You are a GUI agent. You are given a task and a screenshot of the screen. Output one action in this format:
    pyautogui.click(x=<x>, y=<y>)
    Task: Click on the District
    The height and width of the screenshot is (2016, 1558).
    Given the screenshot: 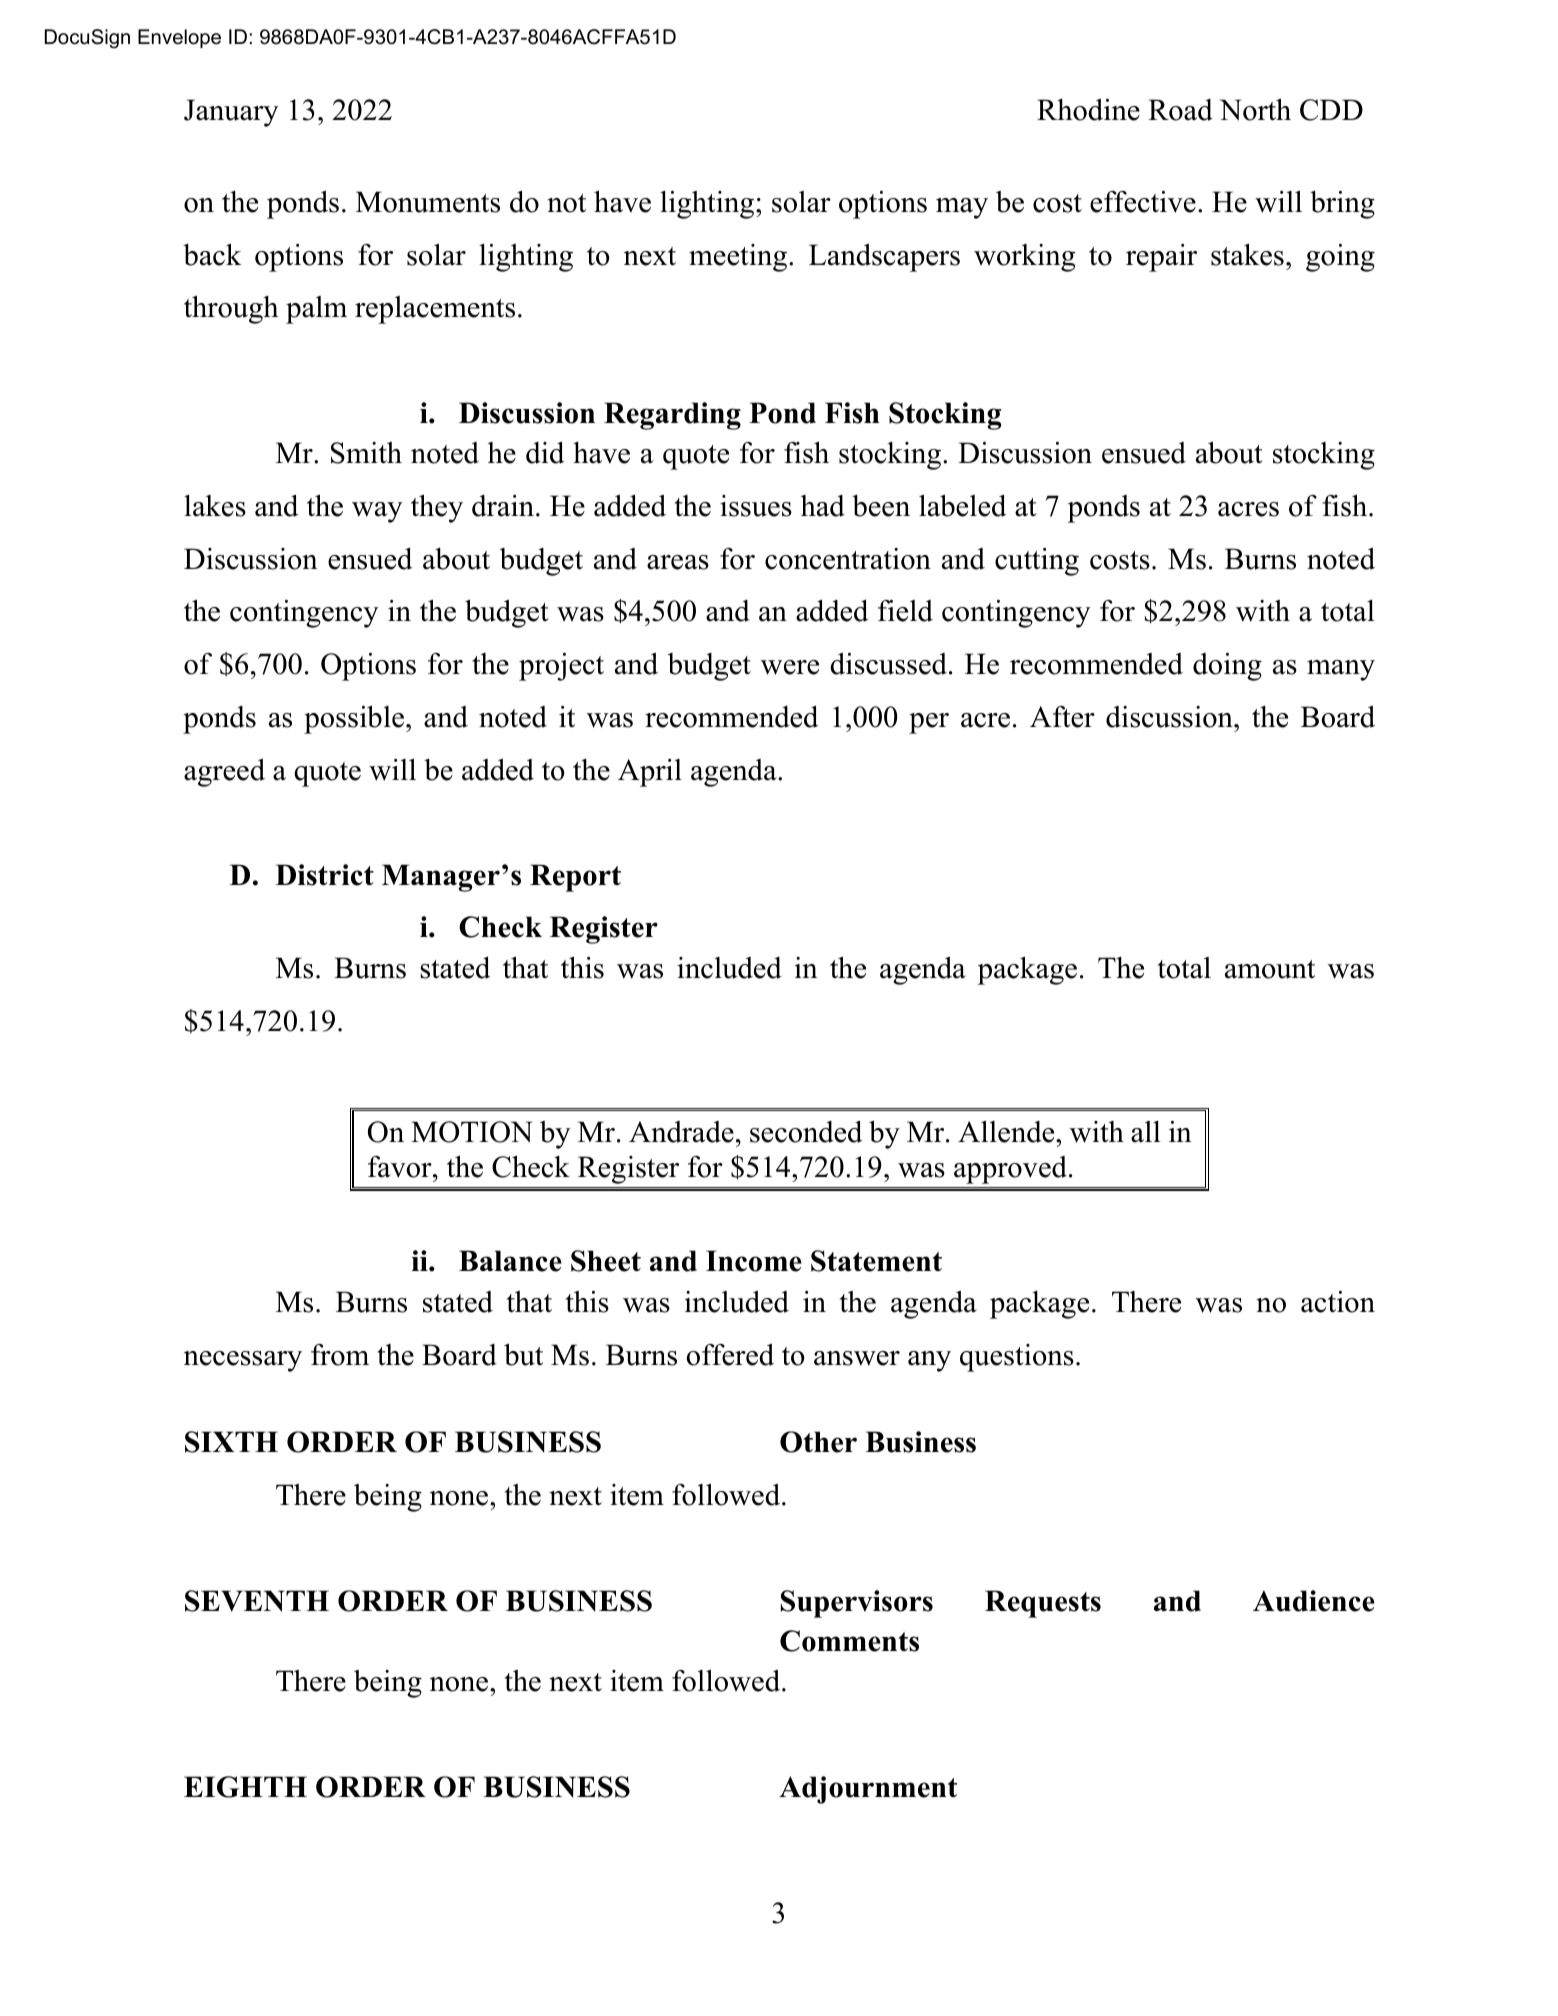 What is the action you would take?
    pyautogui.click(x=325, y=875)
